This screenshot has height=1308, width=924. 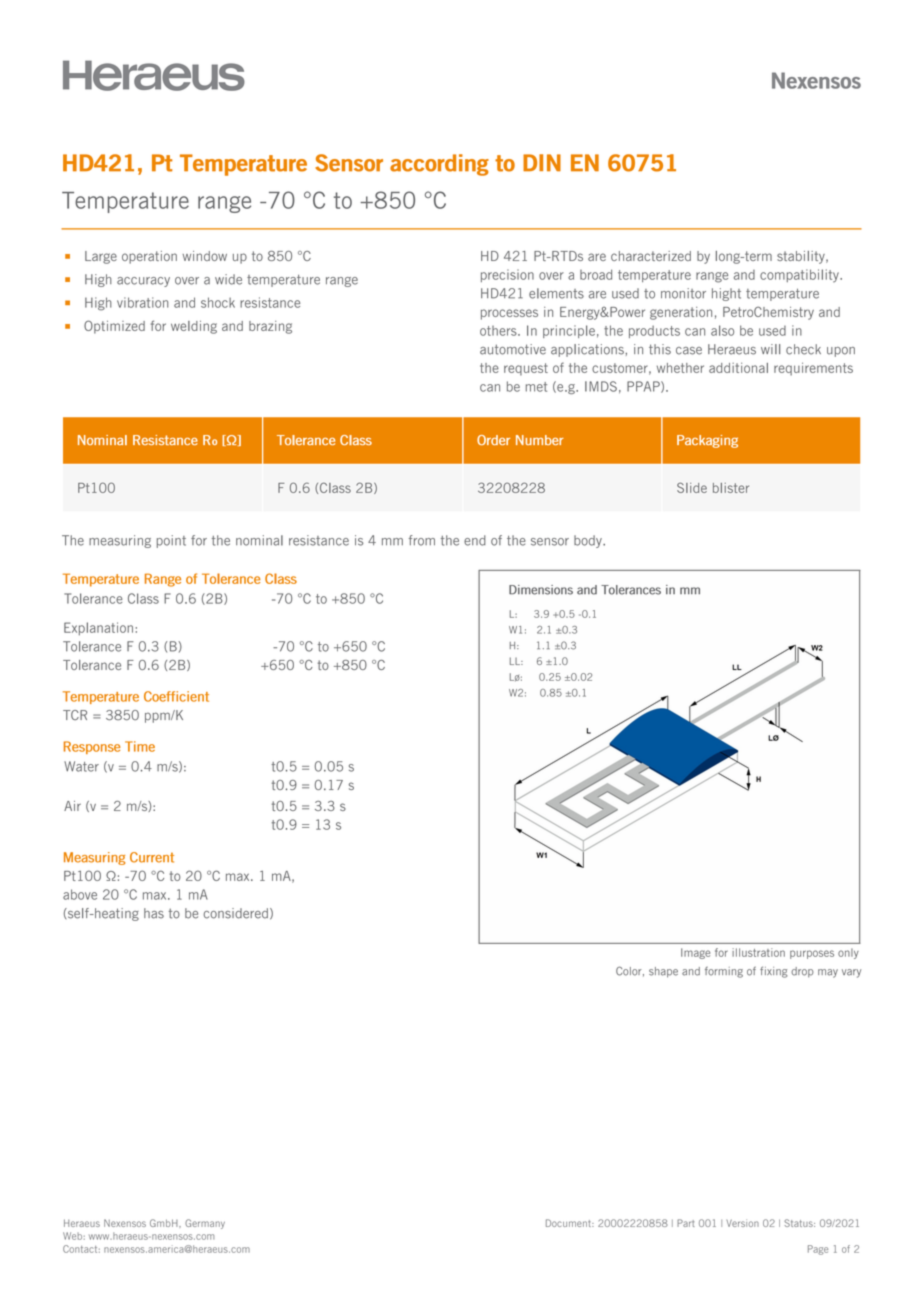 I want to click on blister, so click(x=731, y=488).
